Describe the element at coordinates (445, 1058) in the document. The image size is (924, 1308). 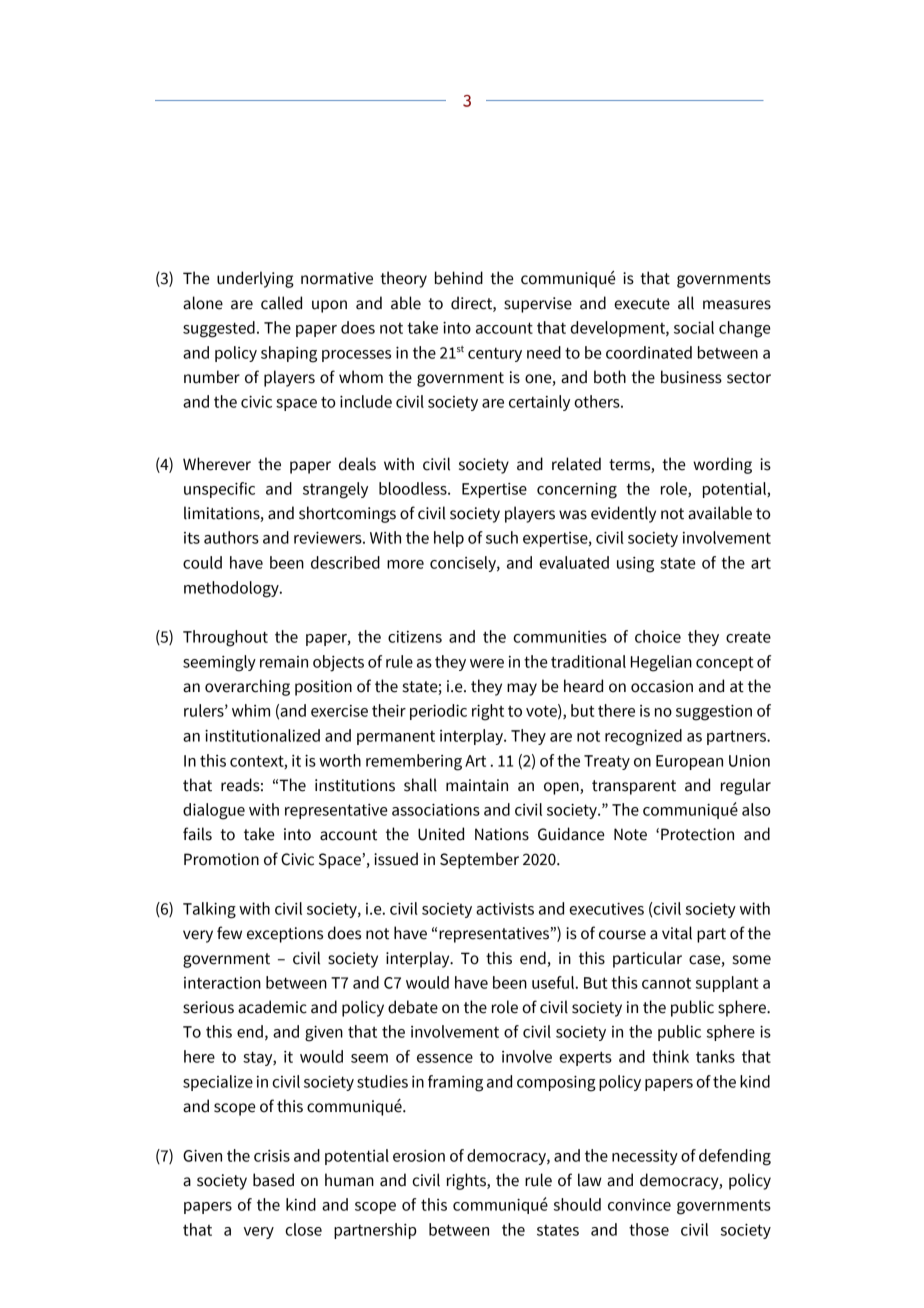
I see `essence` at that location.
